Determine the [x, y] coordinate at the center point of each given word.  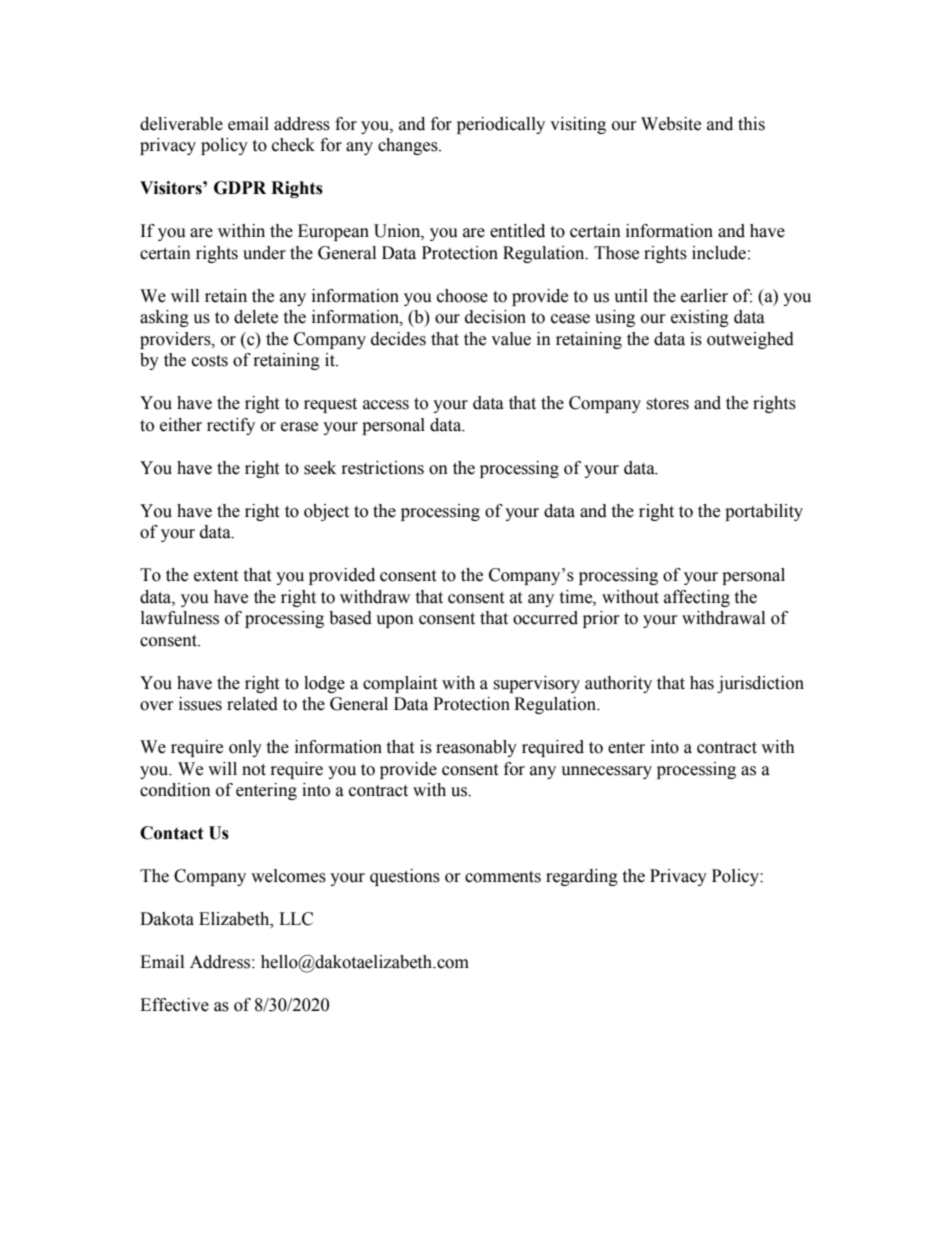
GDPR [240, 188]
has [702, 683]
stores [667, 404]
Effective [174, 1005]
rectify [231, 426]
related [252, 704]
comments [503, 877]
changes [409, 146]
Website [671, 124]
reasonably [476, 748]
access [386, 405]
